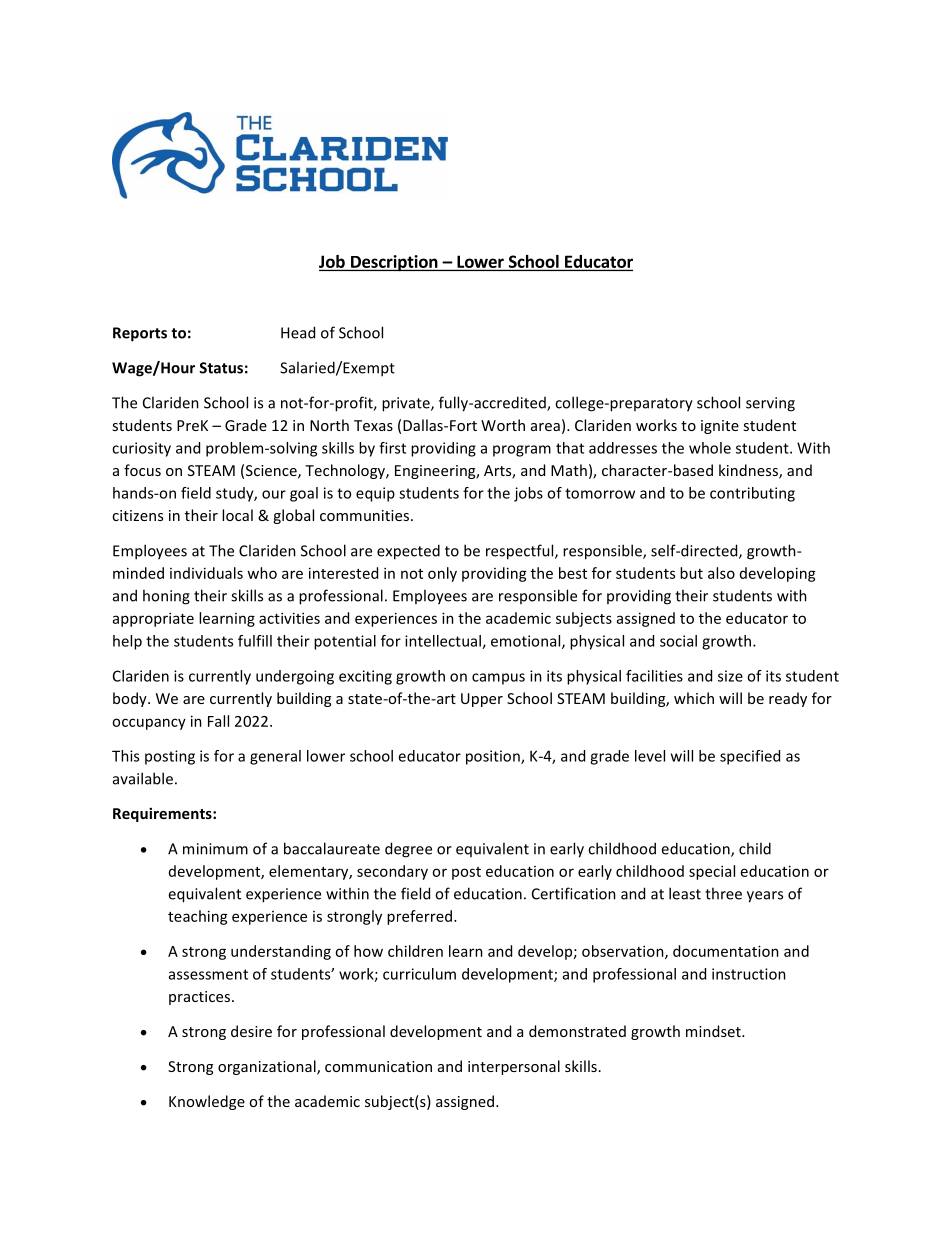  What do you see at coordinates (714, 1031) in the page?
I see `mindset` at bounding box center [714, 1031].
